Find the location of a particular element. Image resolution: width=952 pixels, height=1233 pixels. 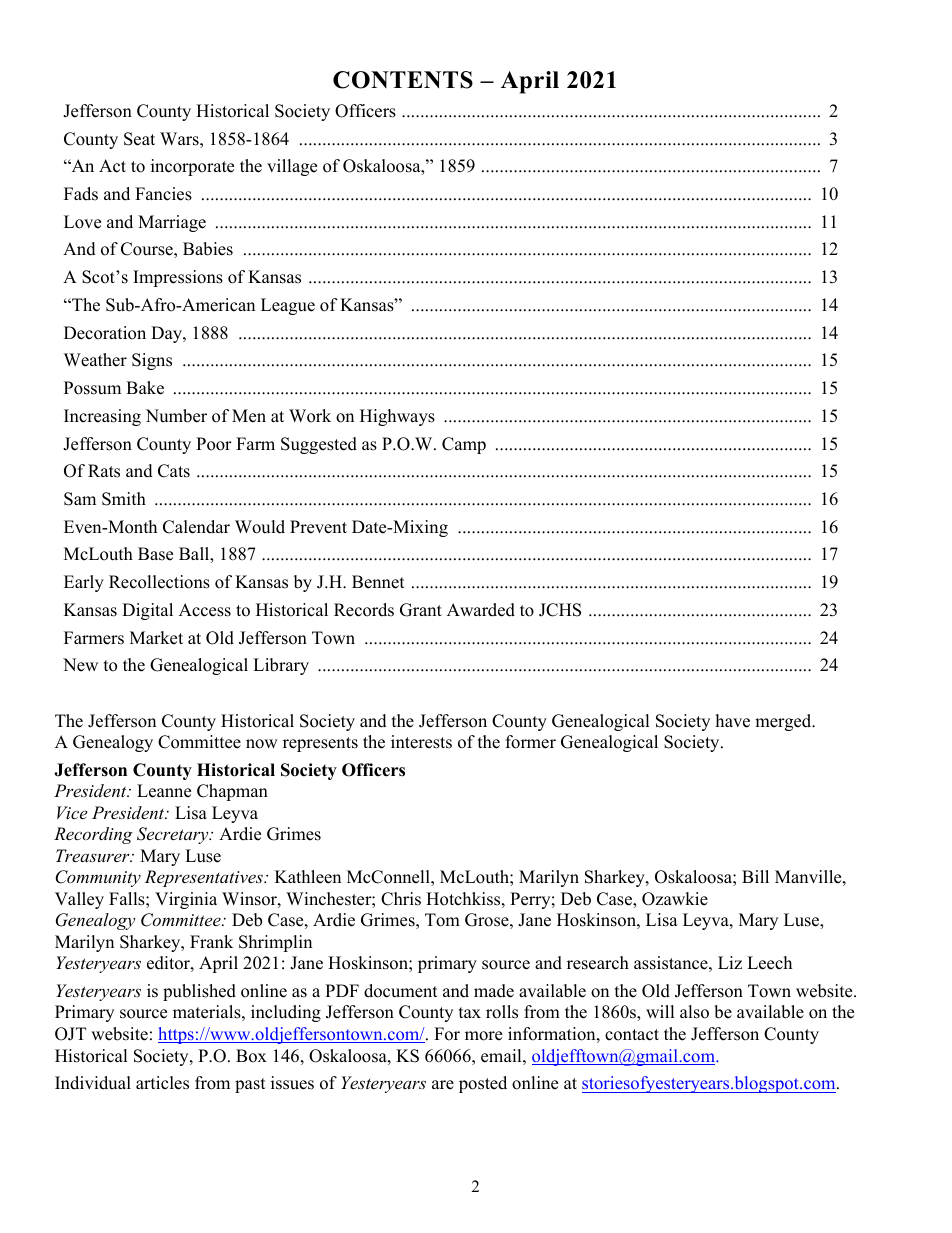

have is located at coordinates (733, 721).
